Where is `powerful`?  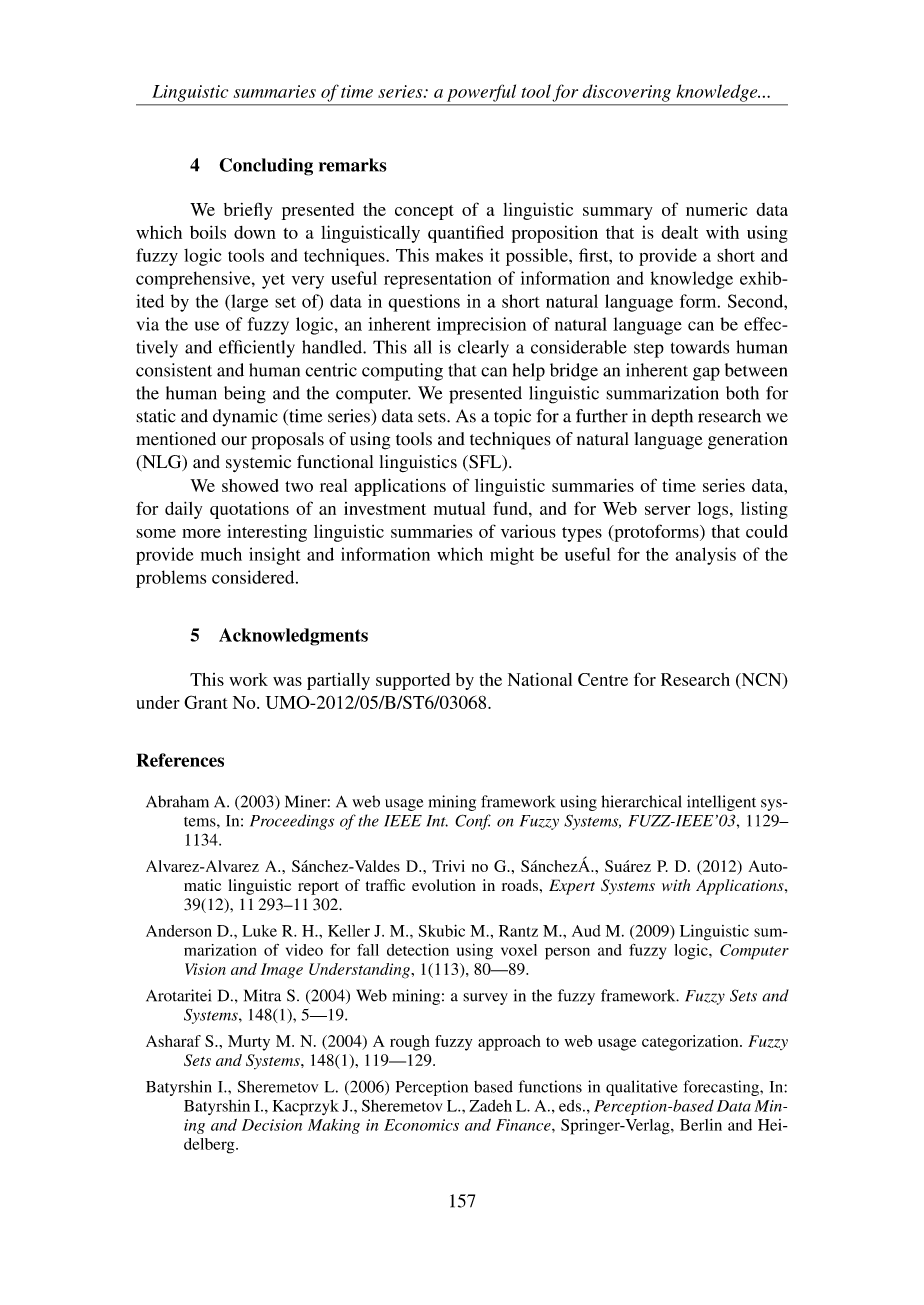 powerful is located at coordinates (481, 93).
